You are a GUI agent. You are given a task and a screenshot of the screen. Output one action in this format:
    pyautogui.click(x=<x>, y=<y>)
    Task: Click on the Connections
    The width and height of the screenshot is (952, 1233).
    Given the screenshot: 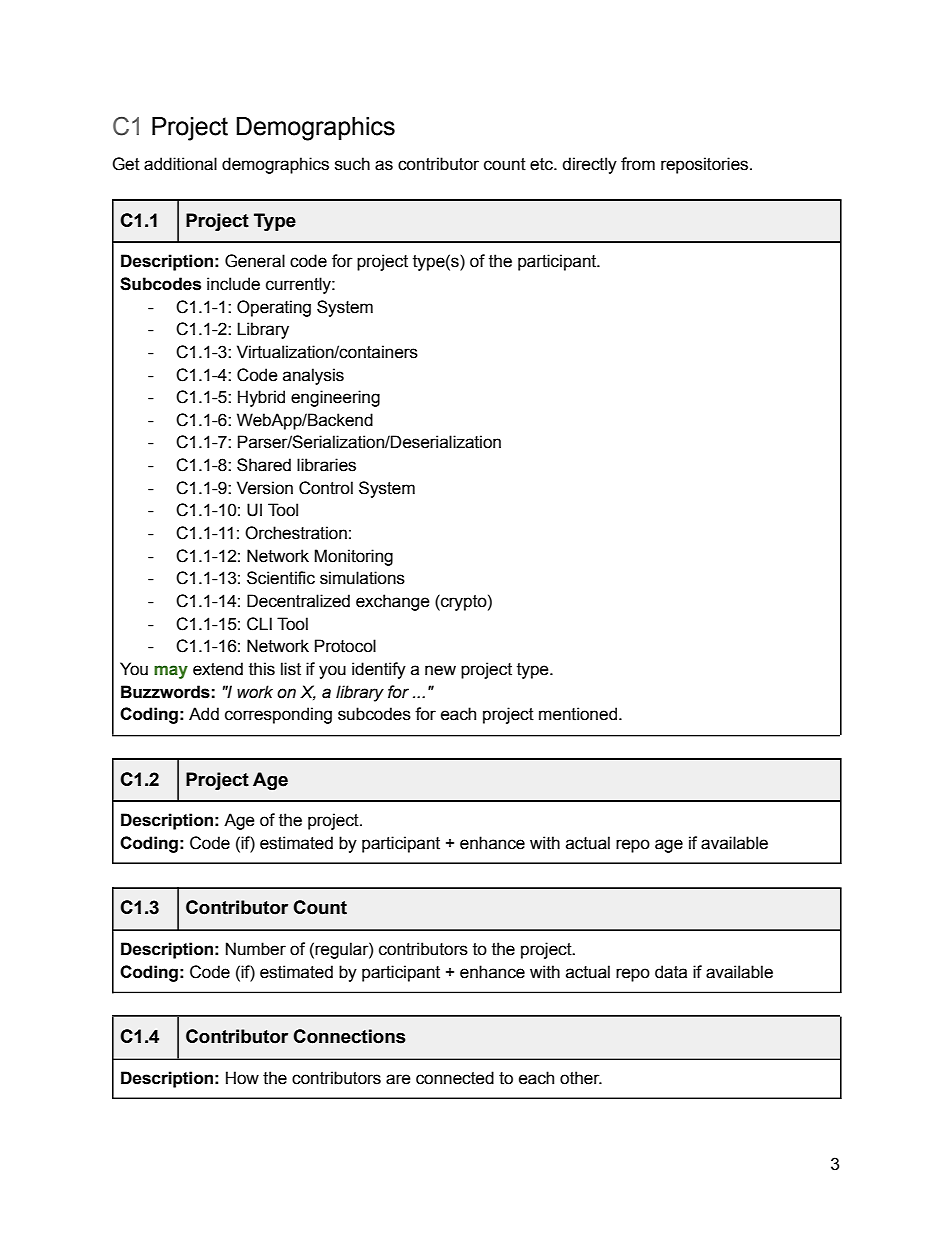 What is the action you would take?
    pyautogui.click(x=349, y=1036)
